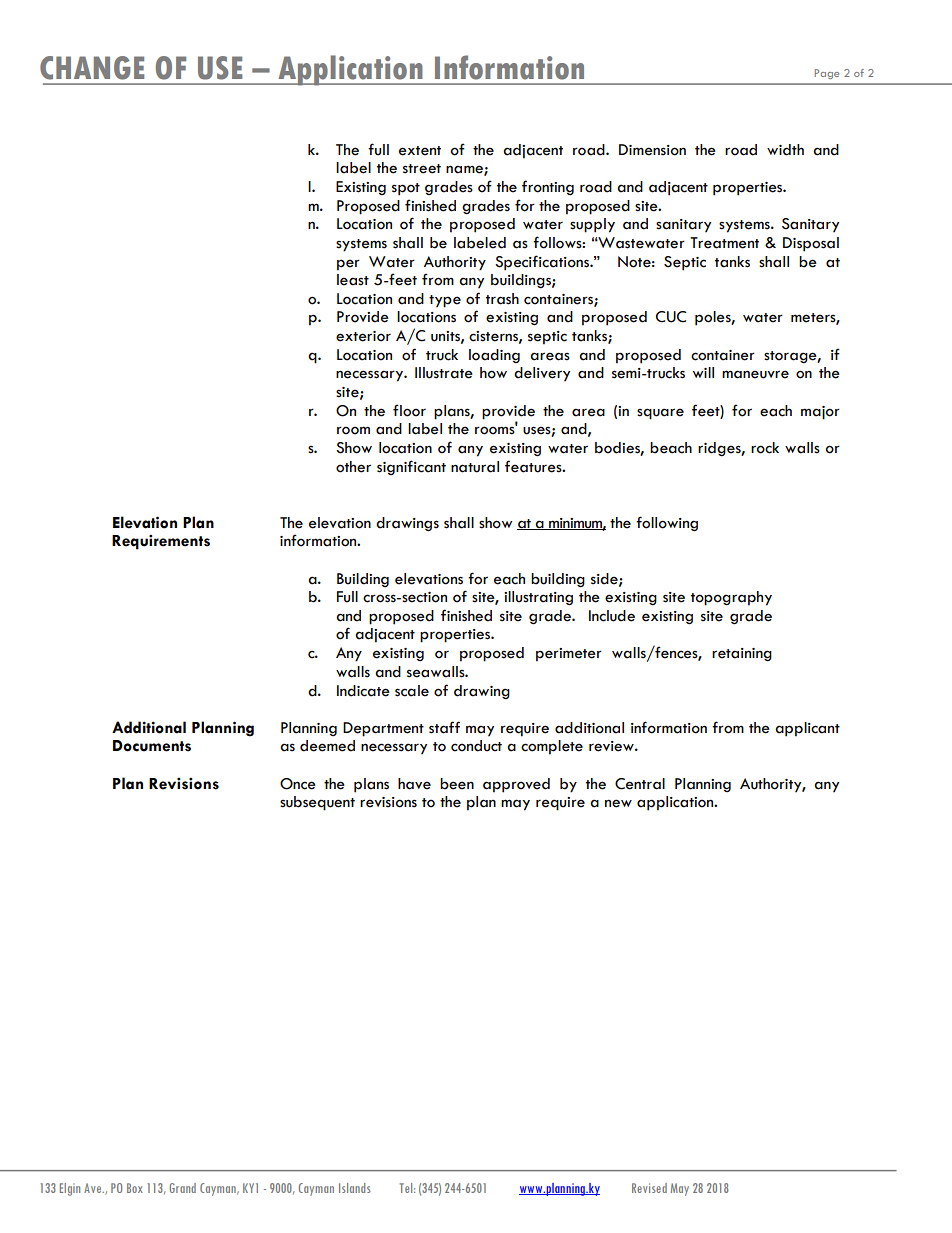 This screenshot has height=1233, width=952. Describe the element at coordinates (420, 151) in the screenshot. I see `extent` at that location.
